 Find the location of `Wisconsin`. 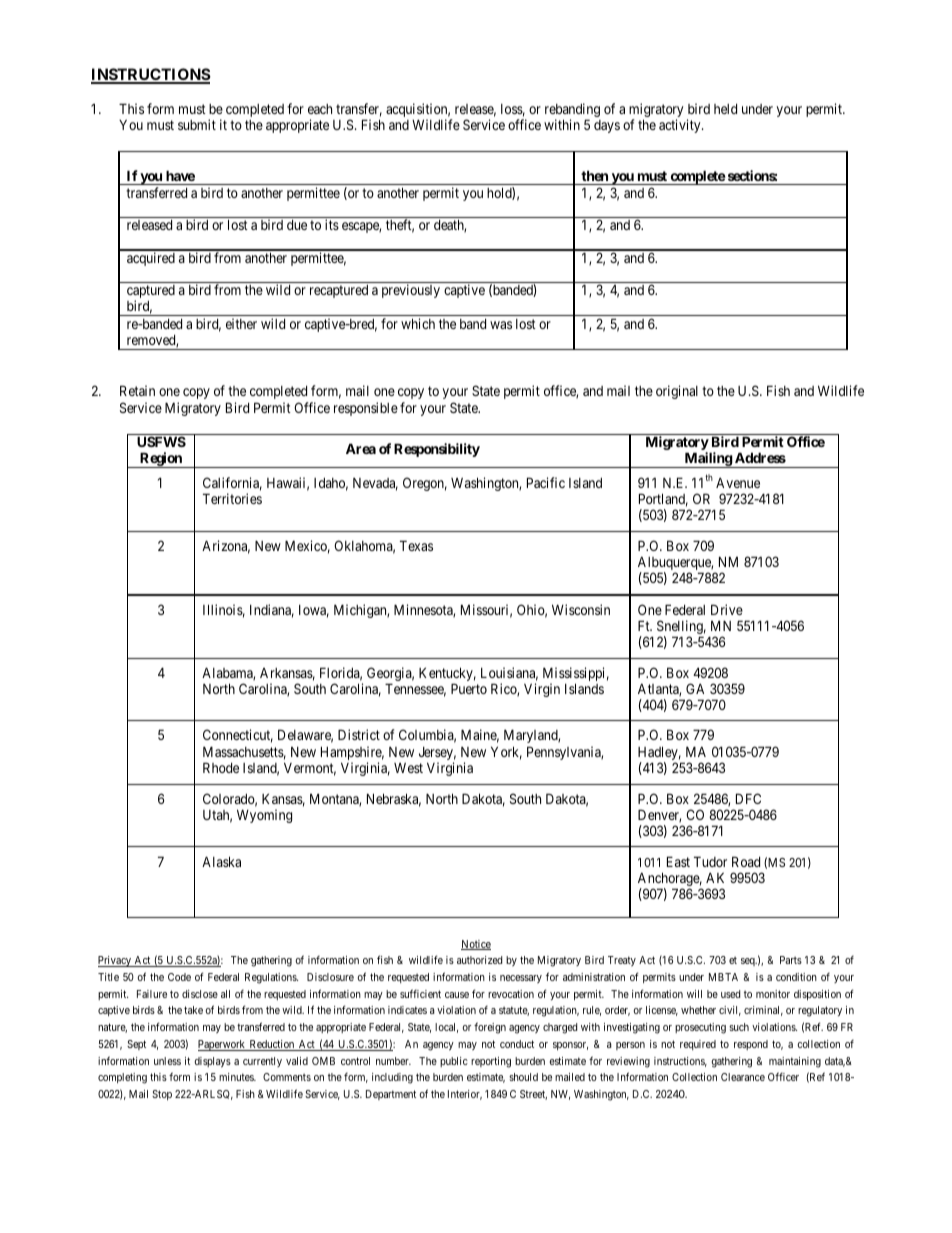

Wisconsin is located at coordinates (581, 609).
